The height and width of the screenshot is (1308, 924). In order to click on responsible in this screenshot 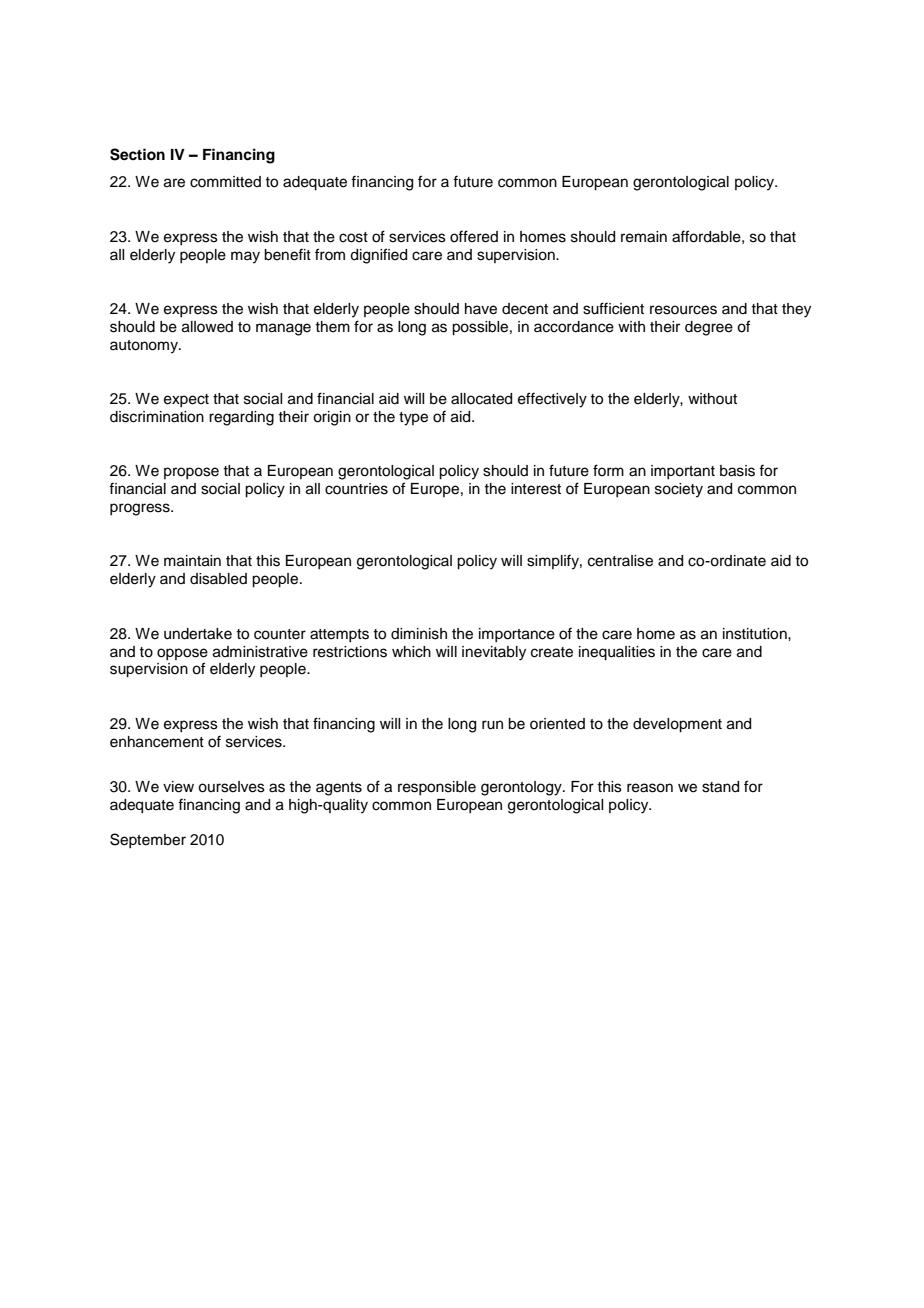, I will do `click(437, 788)`.
